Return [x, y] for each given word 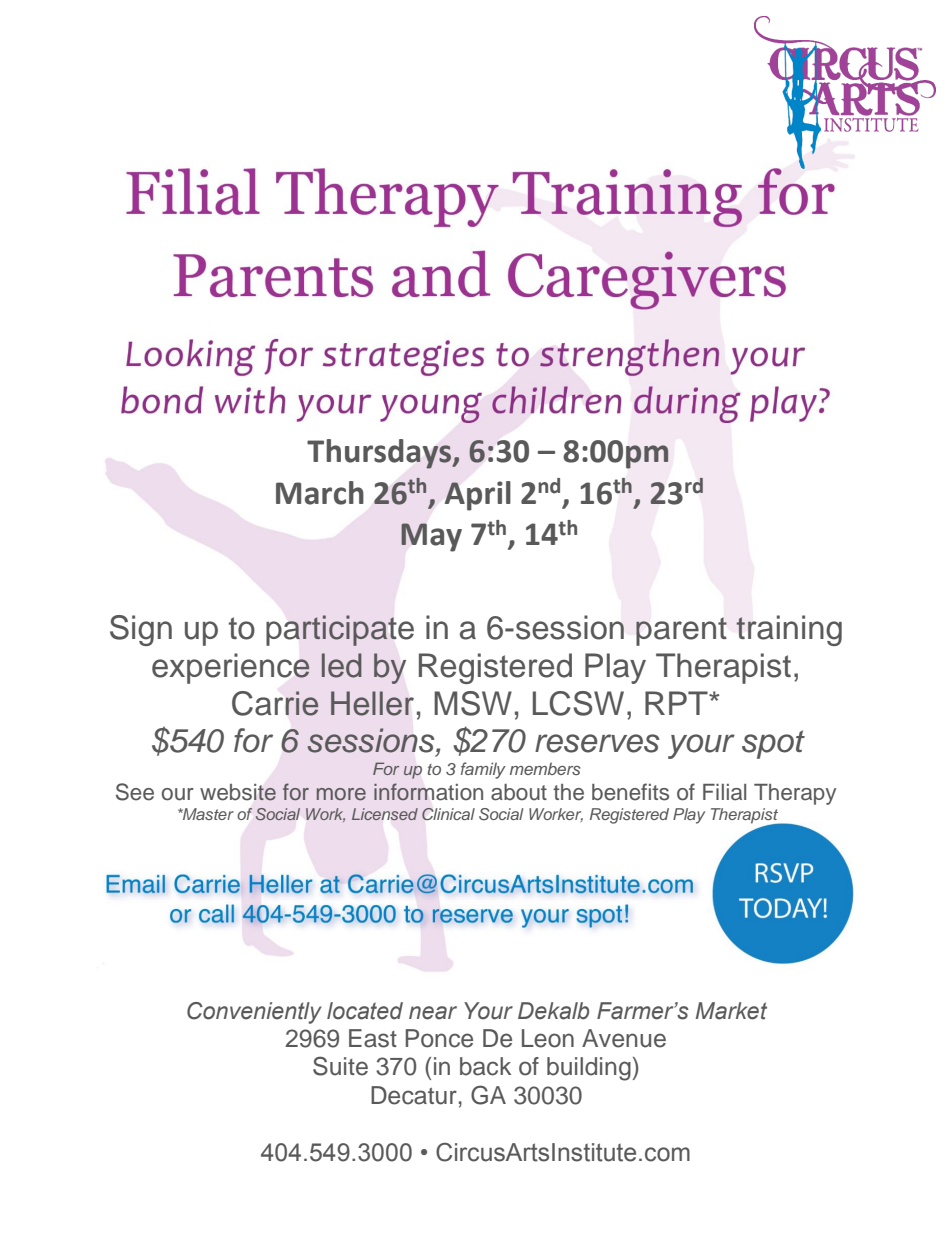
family [483, 770]
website [238, 792]
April [478, 496]
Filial [724, 792]
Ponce [439, 1038]
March [320, 493]
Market [731, 1011]
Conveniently [254, 1013]
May [431, 537]
